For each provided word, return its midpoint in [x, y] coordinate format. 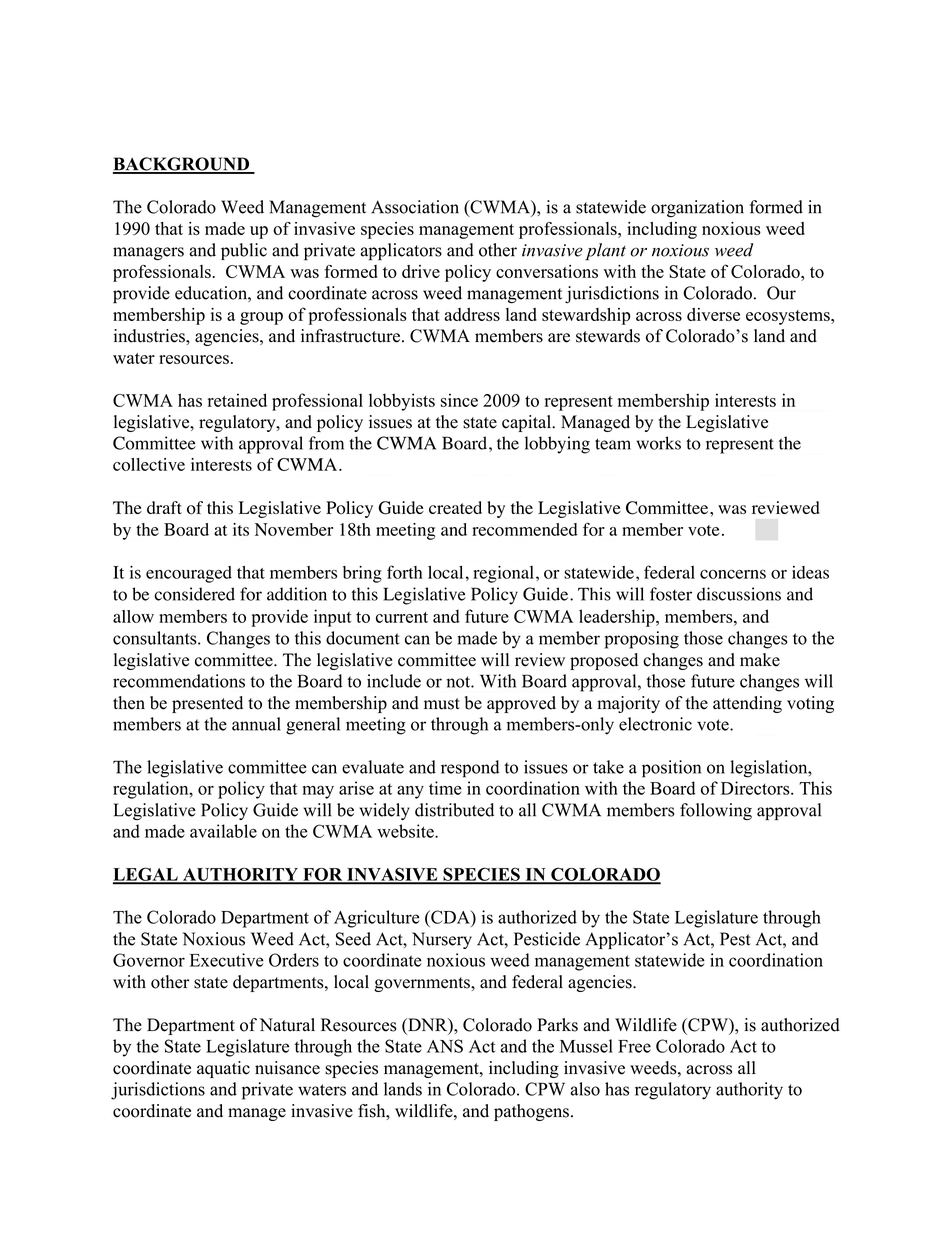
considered [194, 594]
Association [415, 207]
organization [697, 209]
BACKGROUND [182, 165]
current [402, 617]
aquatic [223, 1069]
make [760, 660]
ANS [445, 1046]
